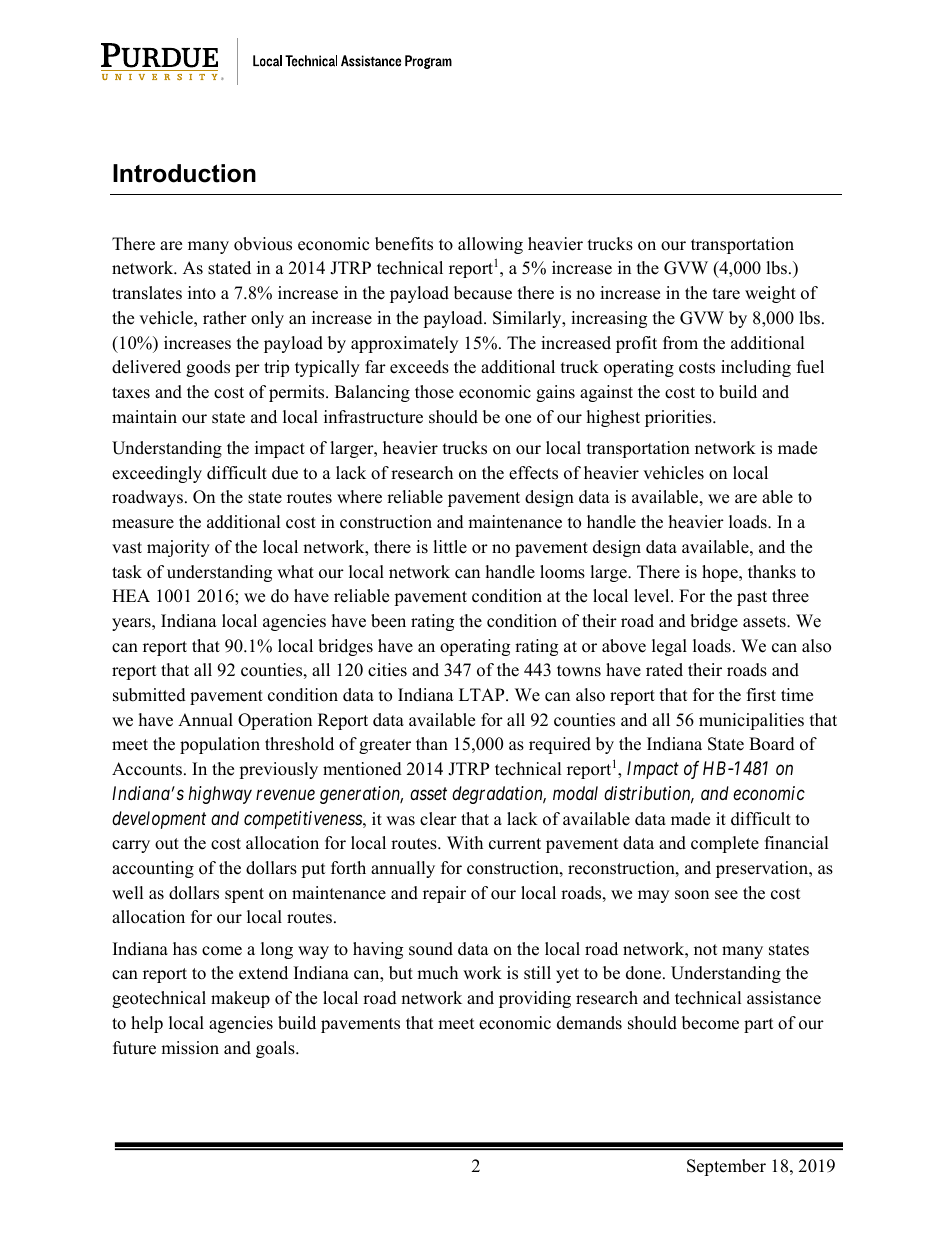 This document has height=1233, width=952. What do you see at coordinates (761, 695) in the document?
I see `first` at bounding box center [761, 695].
